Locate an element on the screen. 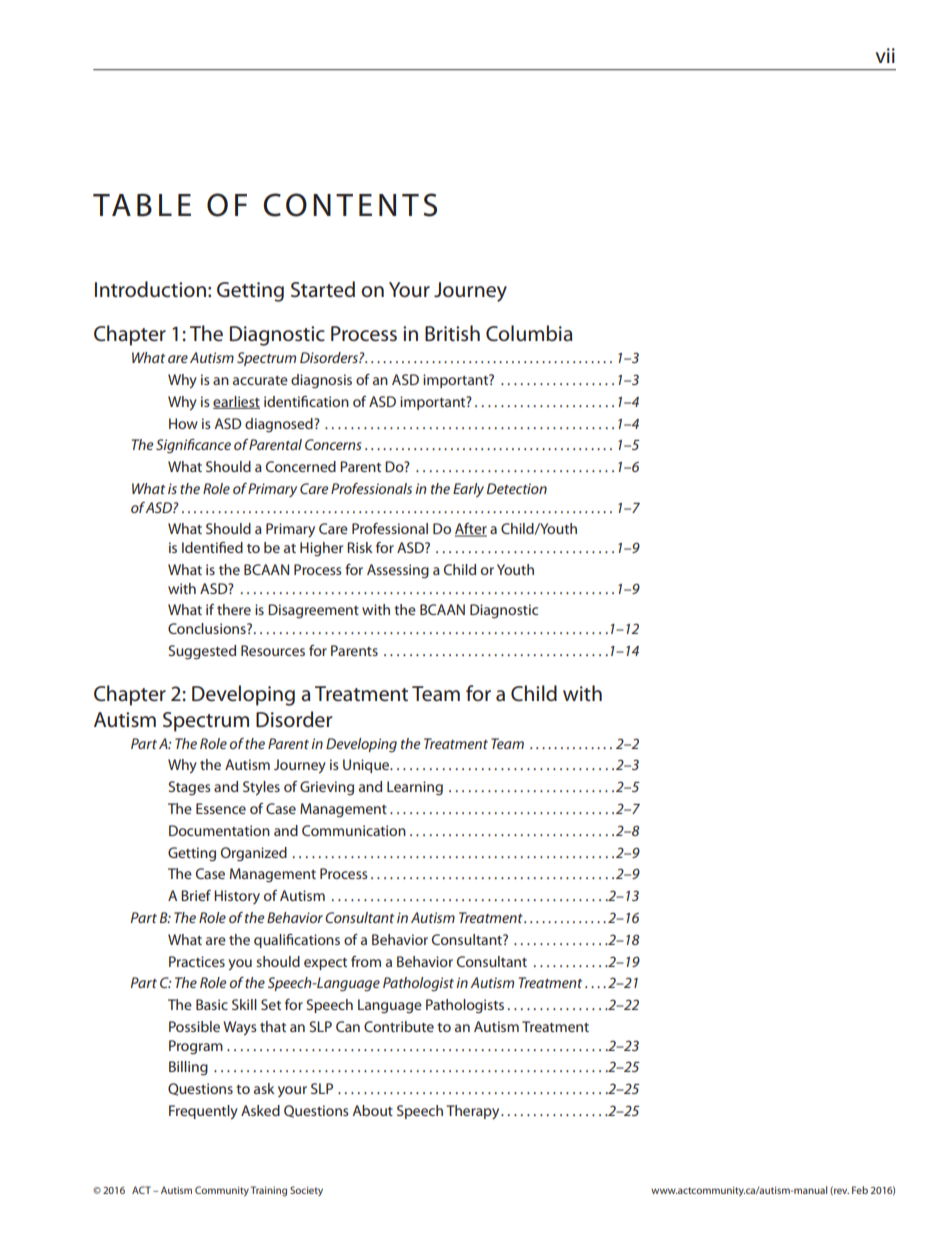 This screenshot has width=952, height=1233. from is located at coordinates (366, 961).
